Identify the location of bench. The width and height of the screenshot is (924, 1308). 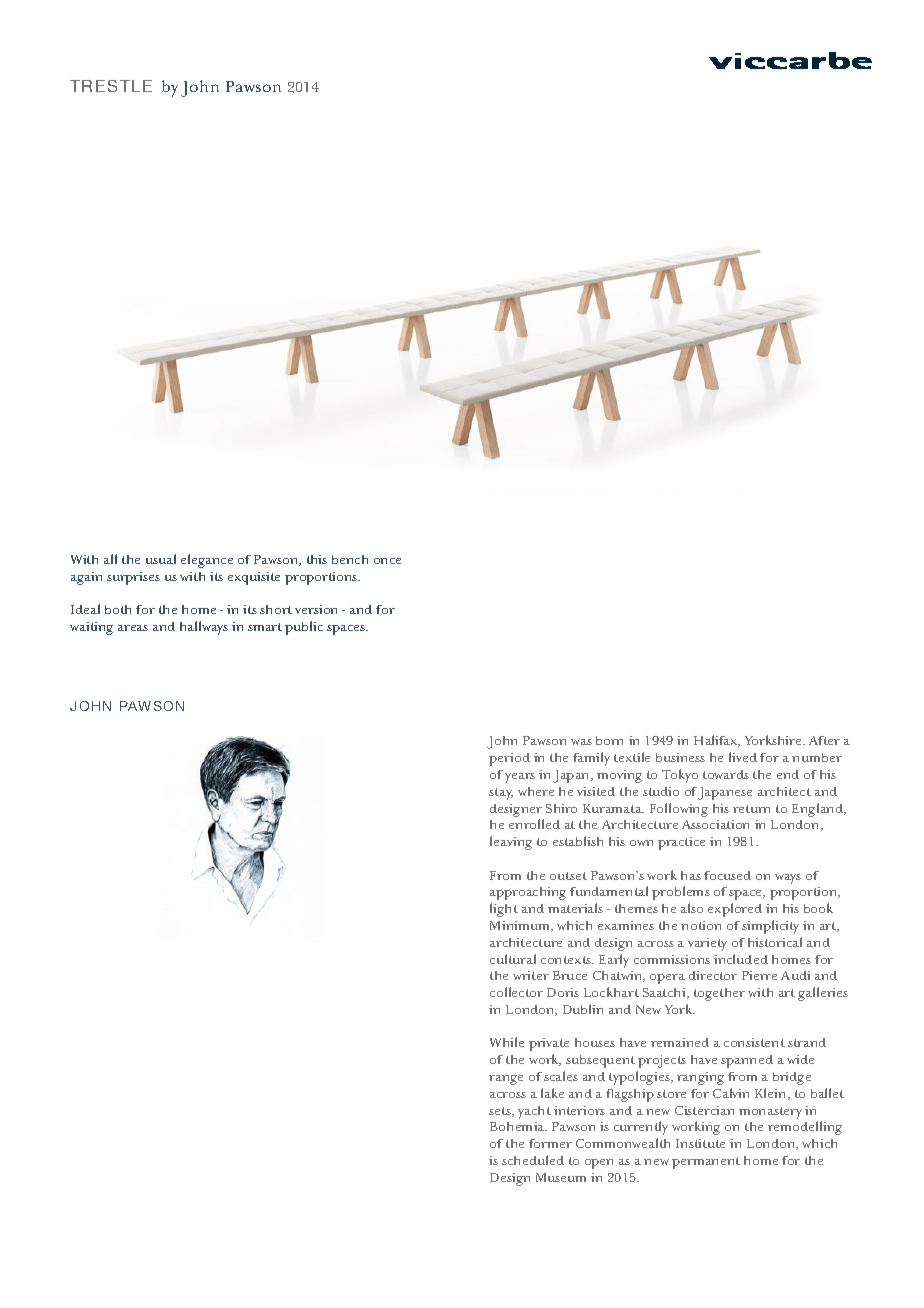
(350, 559).
